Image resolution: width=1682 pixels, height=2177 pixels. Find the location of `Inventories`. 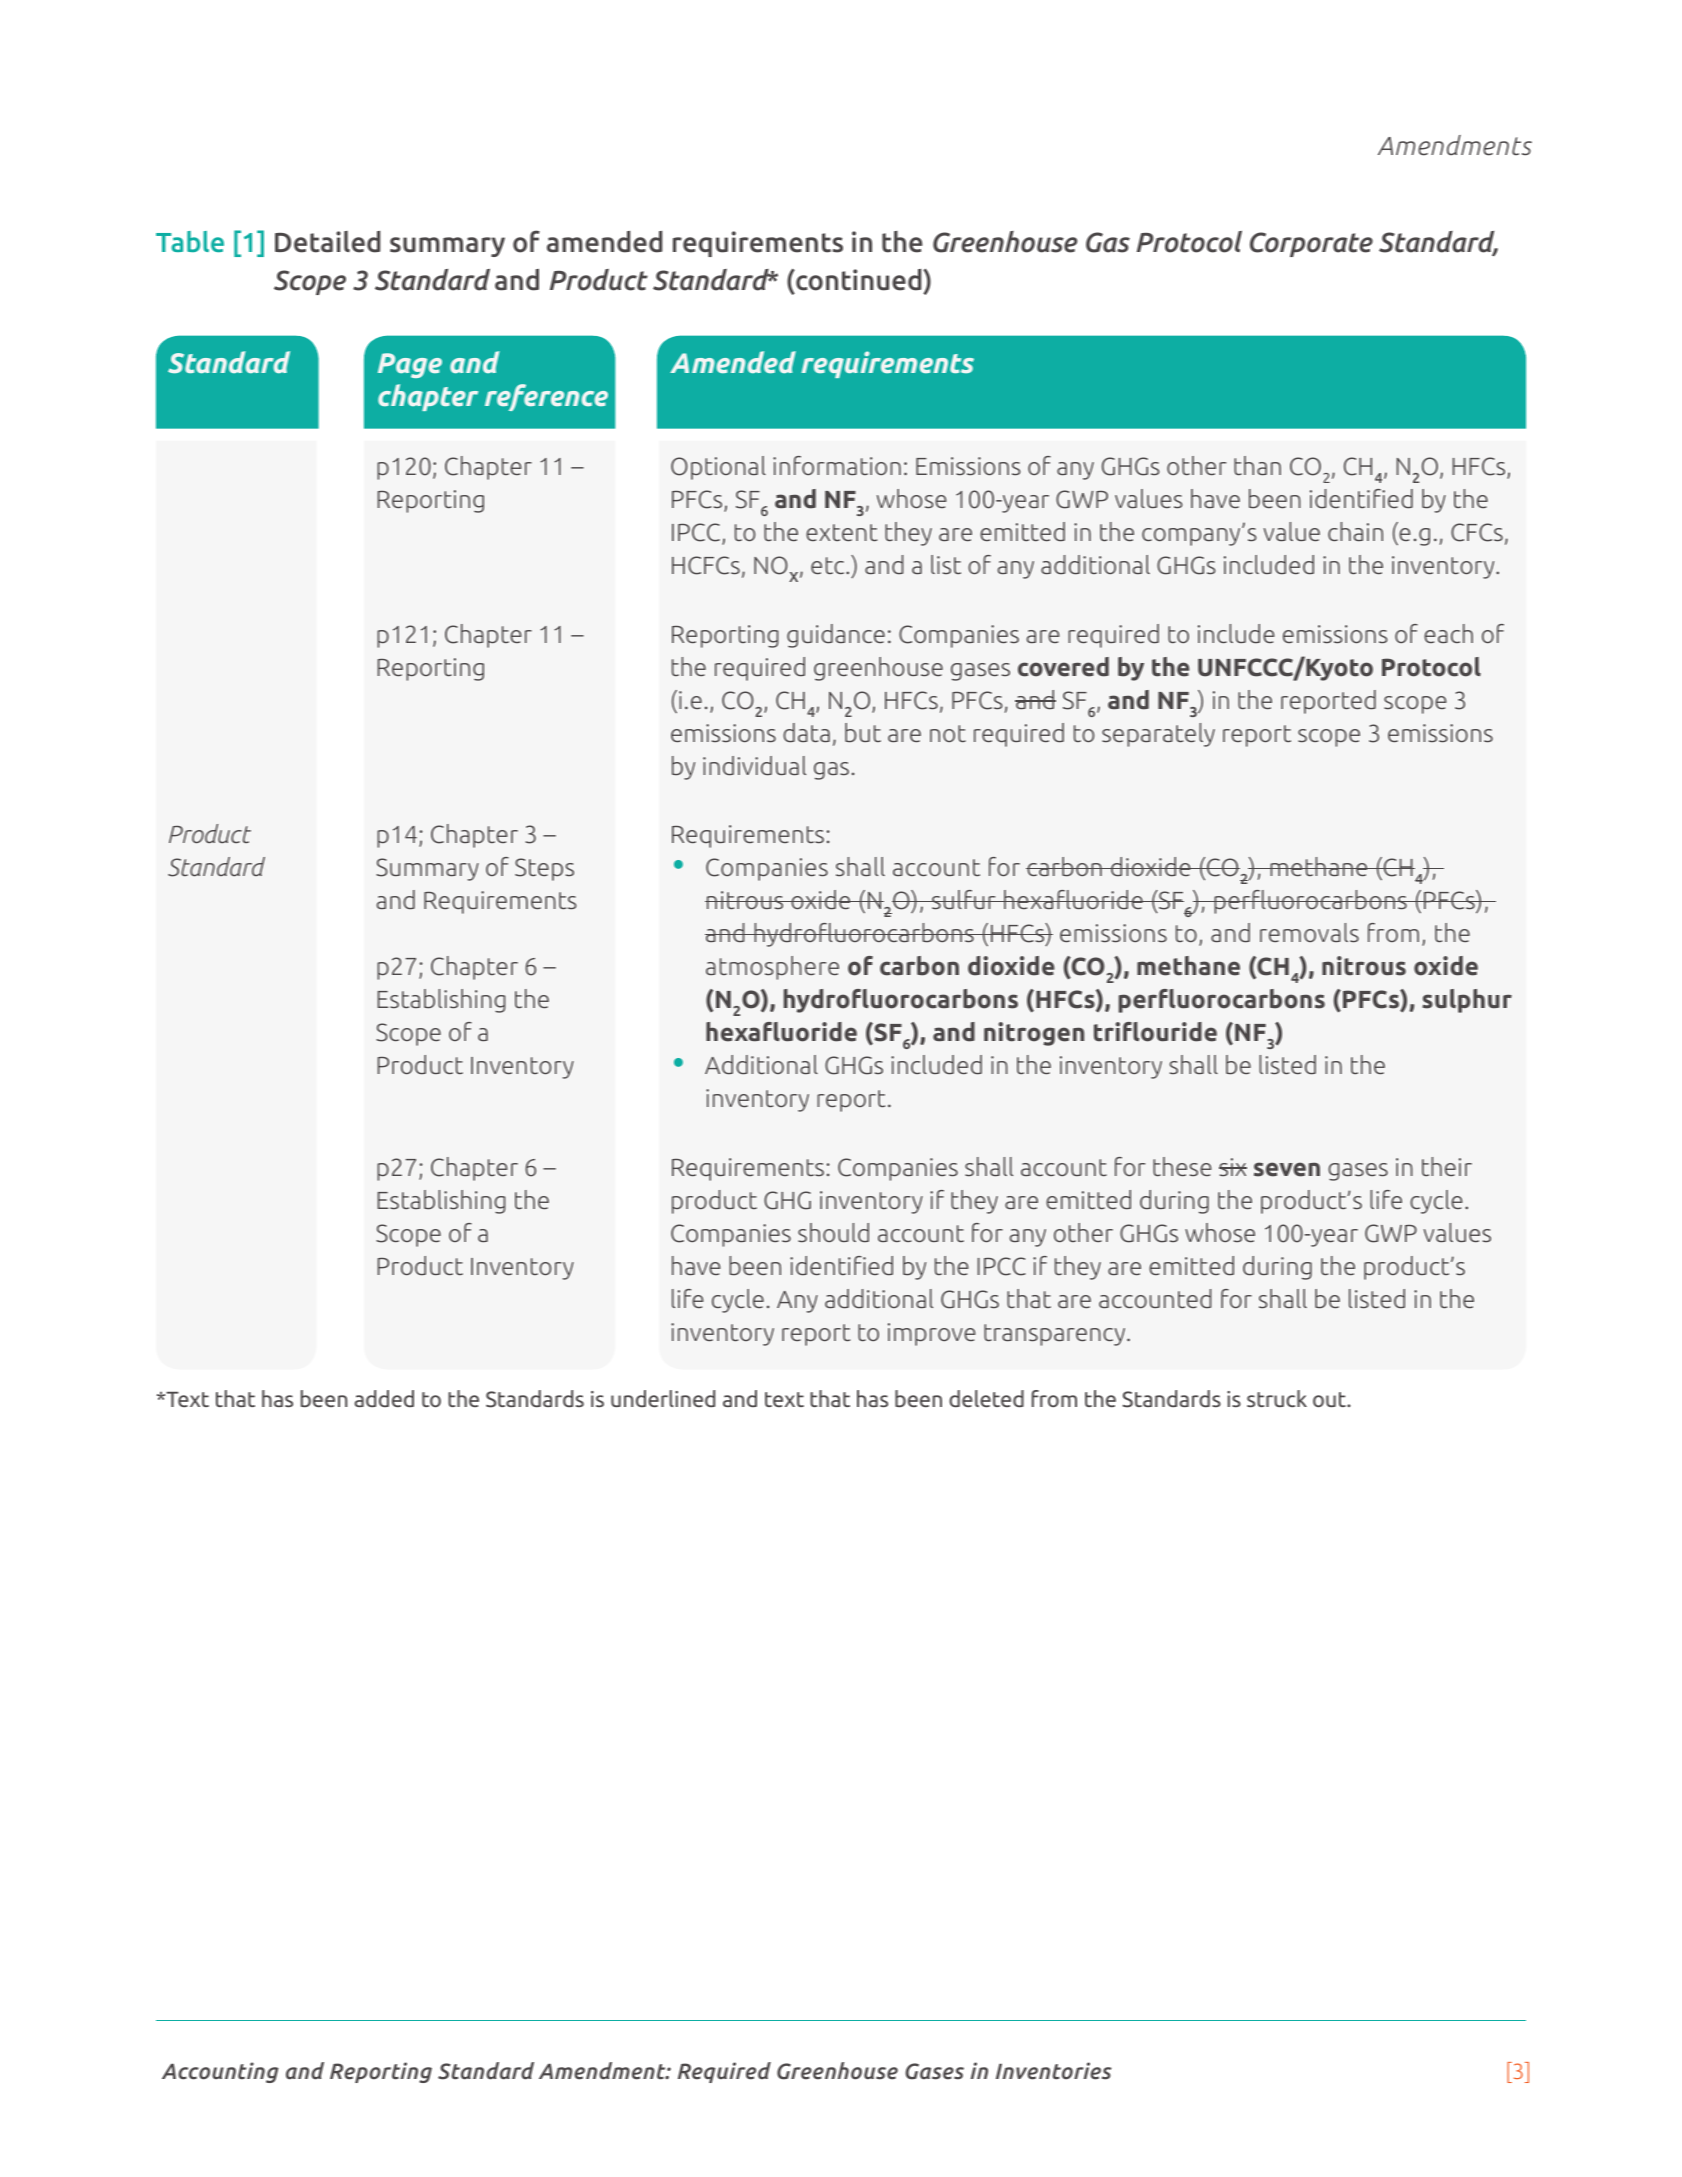

Inventories is located at coordinates (1054, 2071).
